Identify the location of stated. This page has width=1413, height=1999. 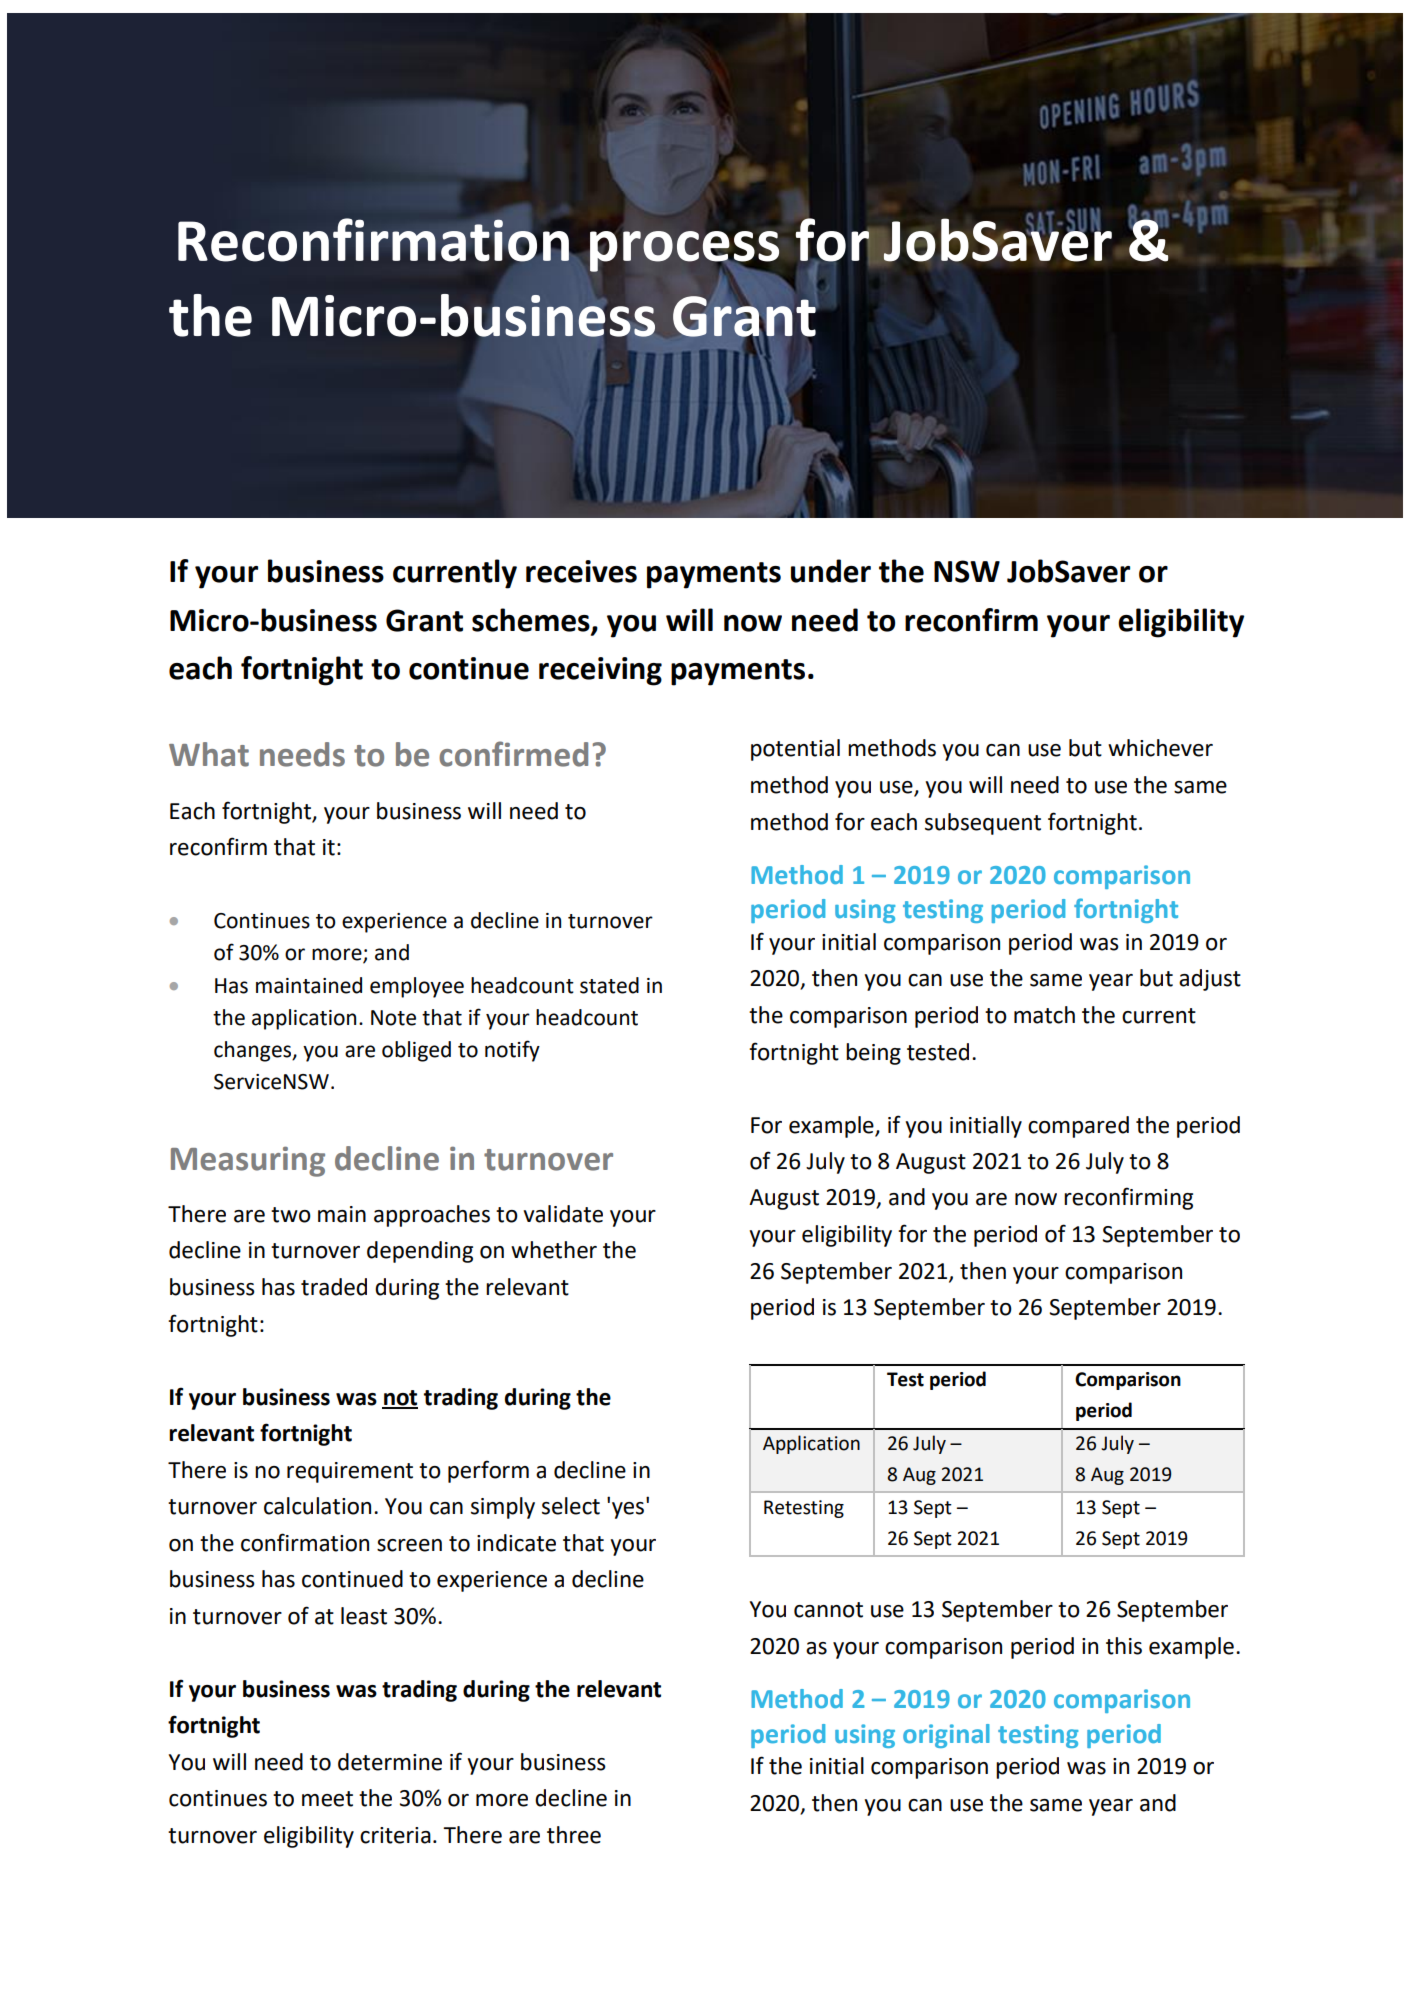
(609, 985).
